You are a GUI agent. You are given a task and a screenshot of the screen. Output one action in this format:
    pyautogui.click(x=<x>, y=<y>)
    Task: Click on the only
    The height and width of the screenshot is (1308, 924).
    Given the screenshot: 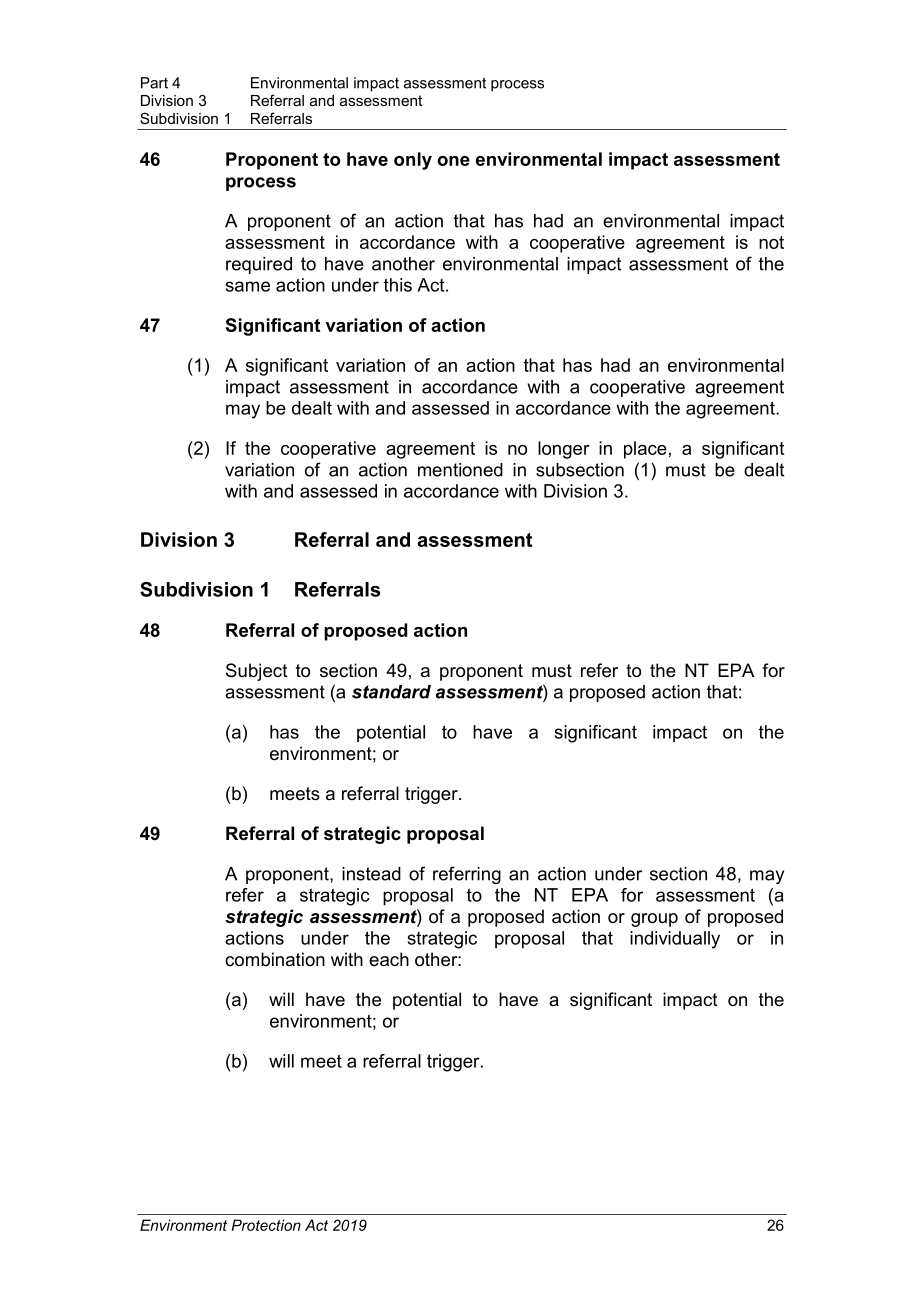 What is the action you would take?
    pyautogui.click(x=413, y=161)
